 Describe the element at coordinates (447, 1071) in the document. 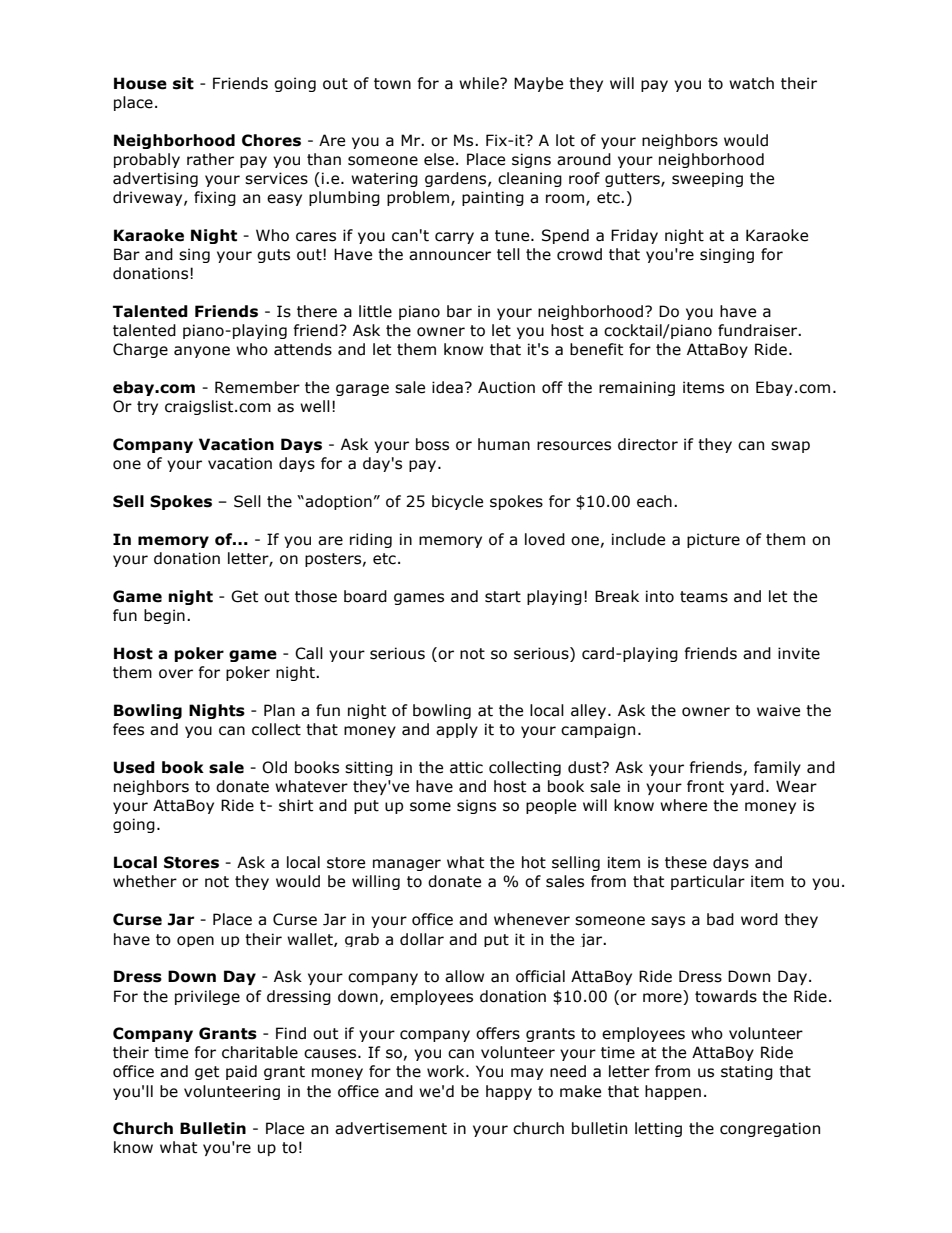

I see `work` at that location.
